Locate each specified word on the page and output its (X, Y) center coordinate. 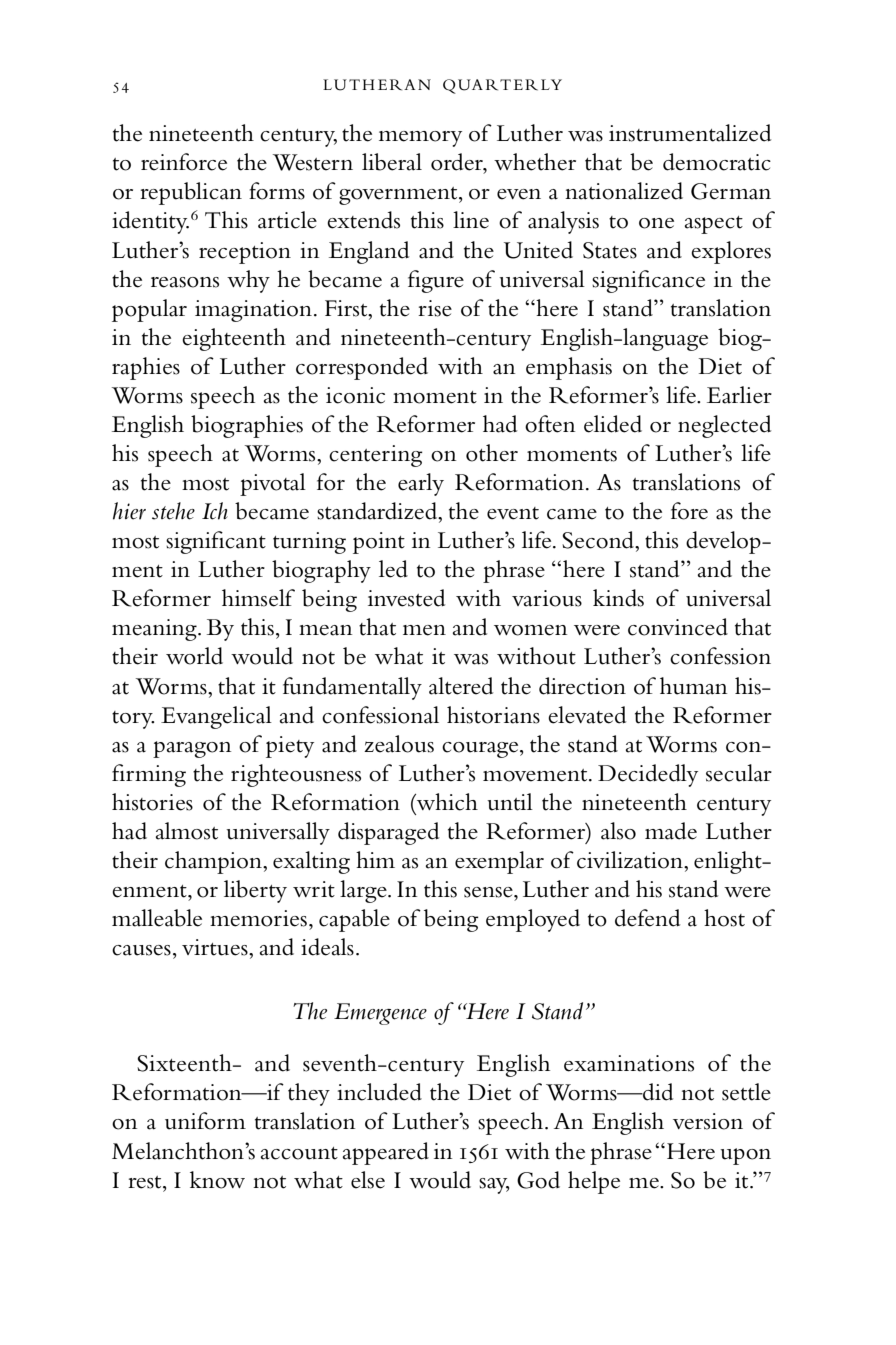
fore (689, 511)
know (217, 1180)
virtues (216, 947)
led (393, 569)
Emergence (380, 1014)
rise (435, 308)
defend (647, 918)
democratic (717, 162)
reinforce (184, 162)
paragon (192, 749)
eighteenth (234, 339)
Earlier (739, 395)
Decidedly (648, 775)
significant (216, 542)
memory (420, 139)
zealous (399, 744)
